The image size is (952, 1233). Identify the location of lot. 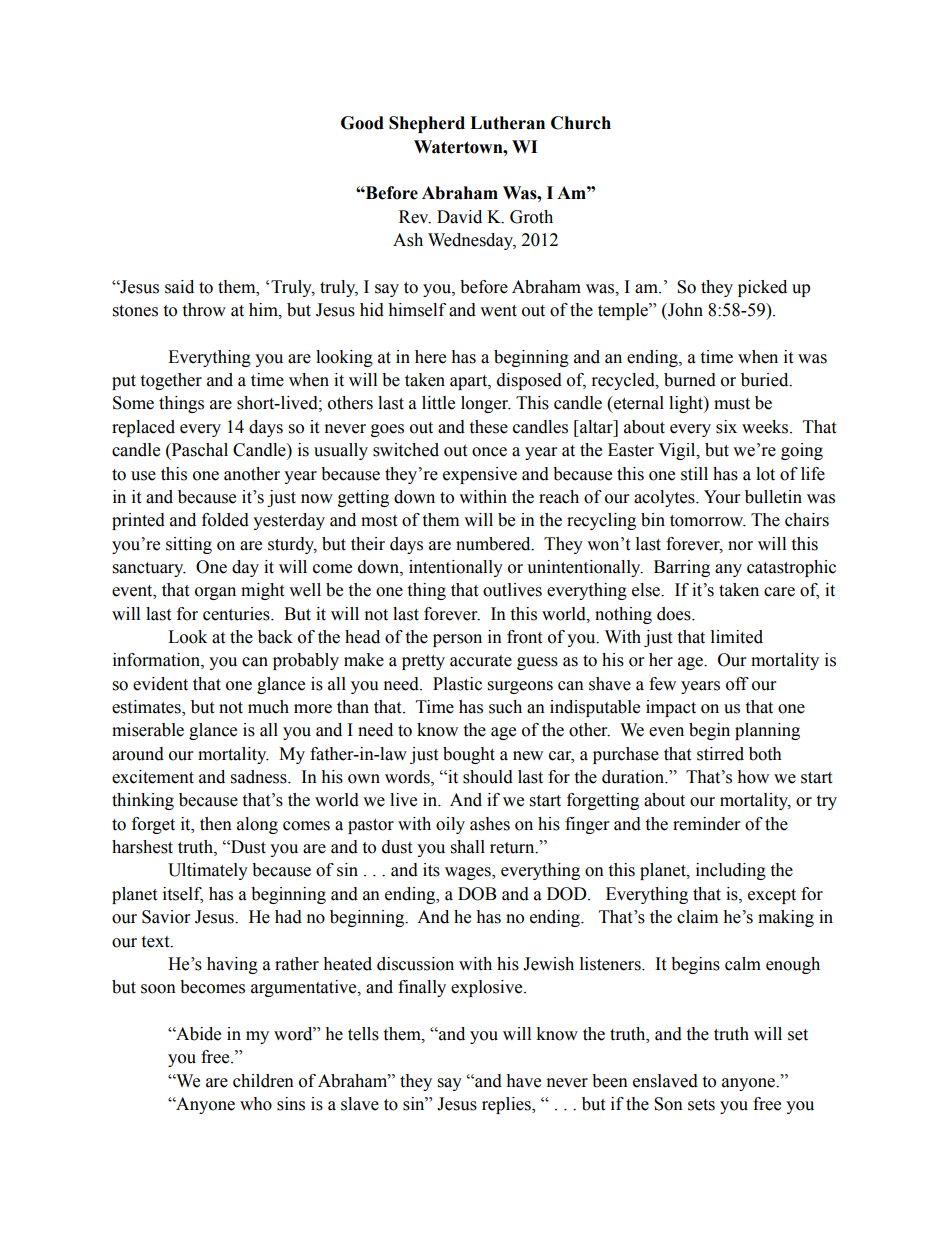
(765, 474).
